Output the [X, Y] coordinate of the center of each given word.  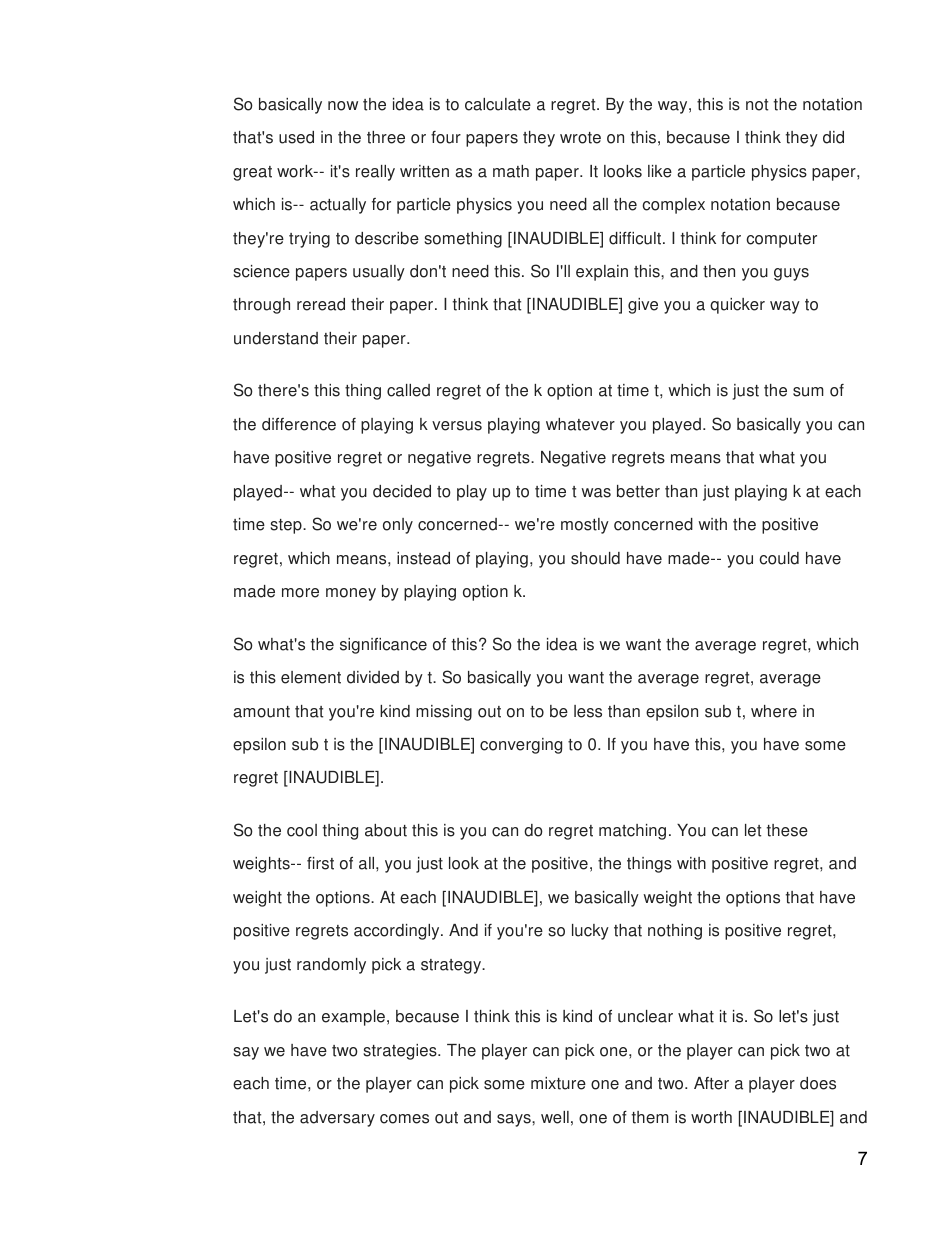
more [300, 593]
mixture [558, 1083]
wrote [580, 138]
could [779, 558]
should [595, 558]
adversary [337, 1119]
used [296, 137]
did [833, 137]
